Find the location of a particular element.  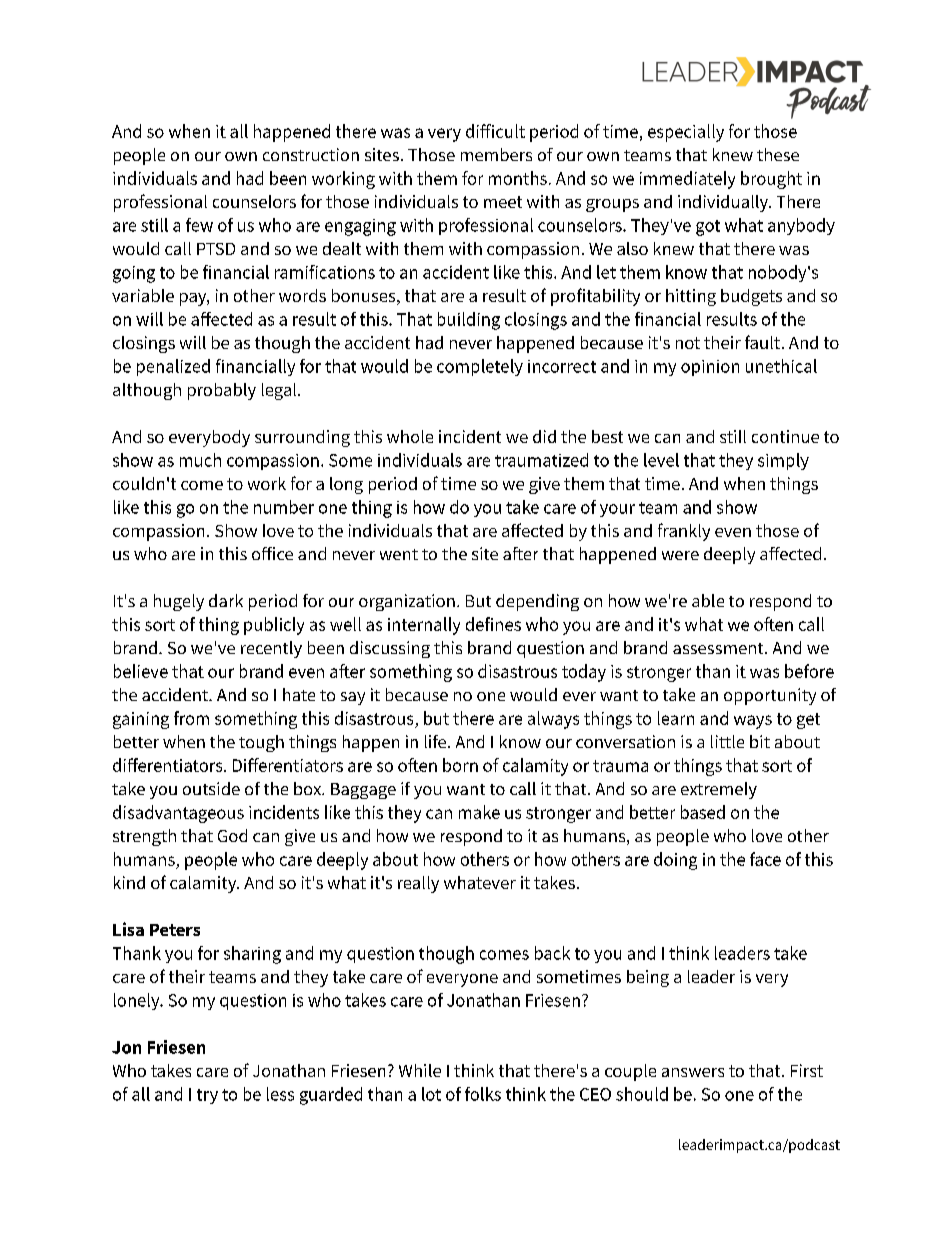

immediately is located at coordinates (687, 180).
